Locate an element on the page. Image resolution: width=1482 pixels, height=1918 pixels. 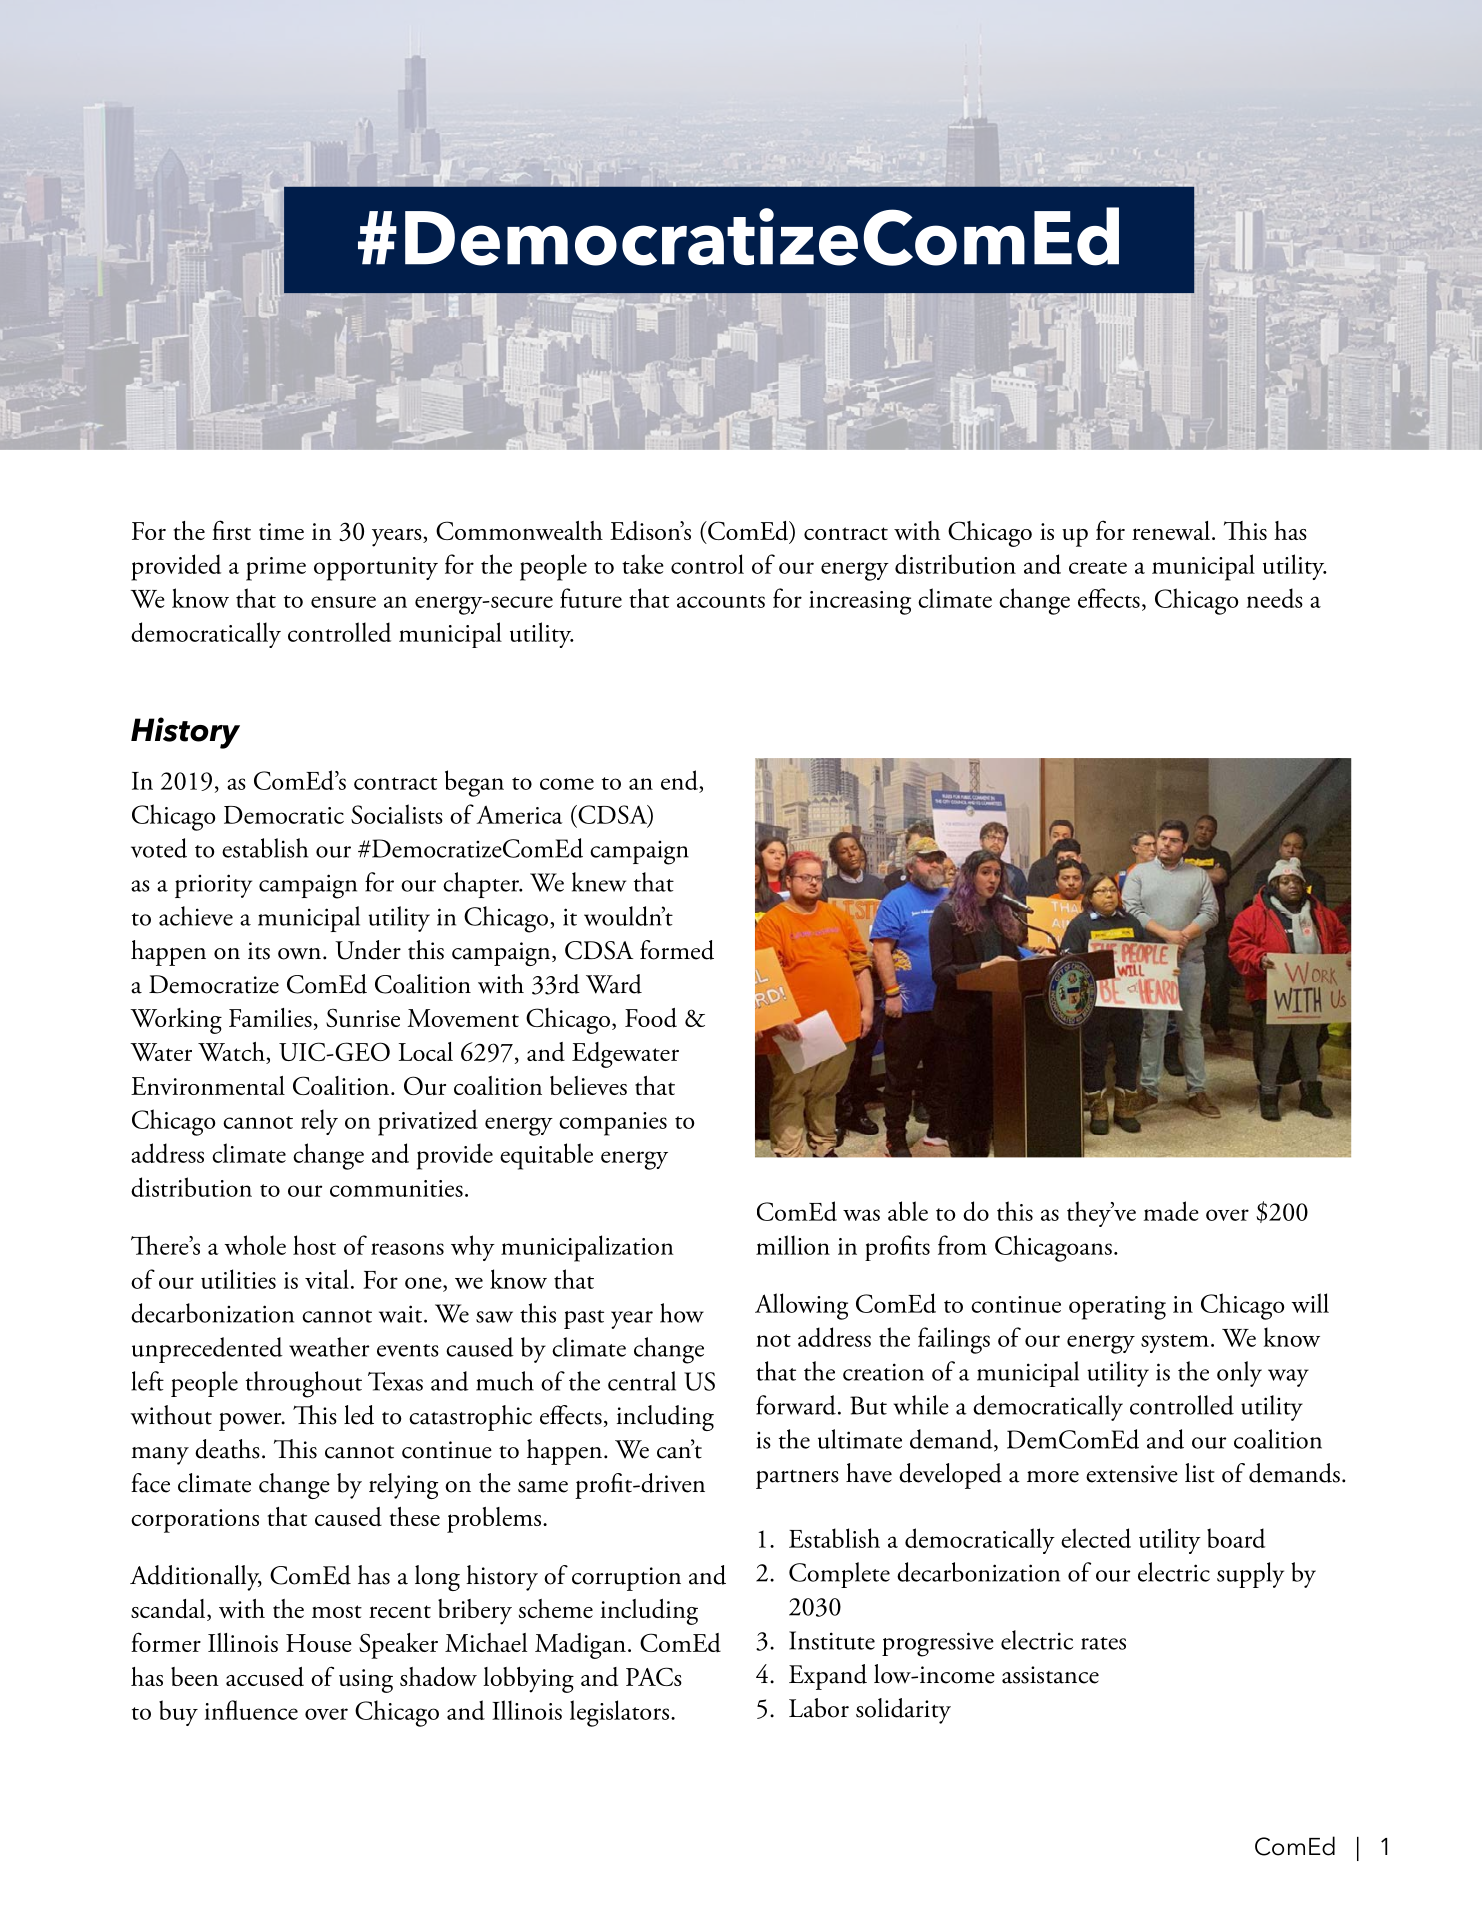
accused is located at coordinates (265, 1677).
